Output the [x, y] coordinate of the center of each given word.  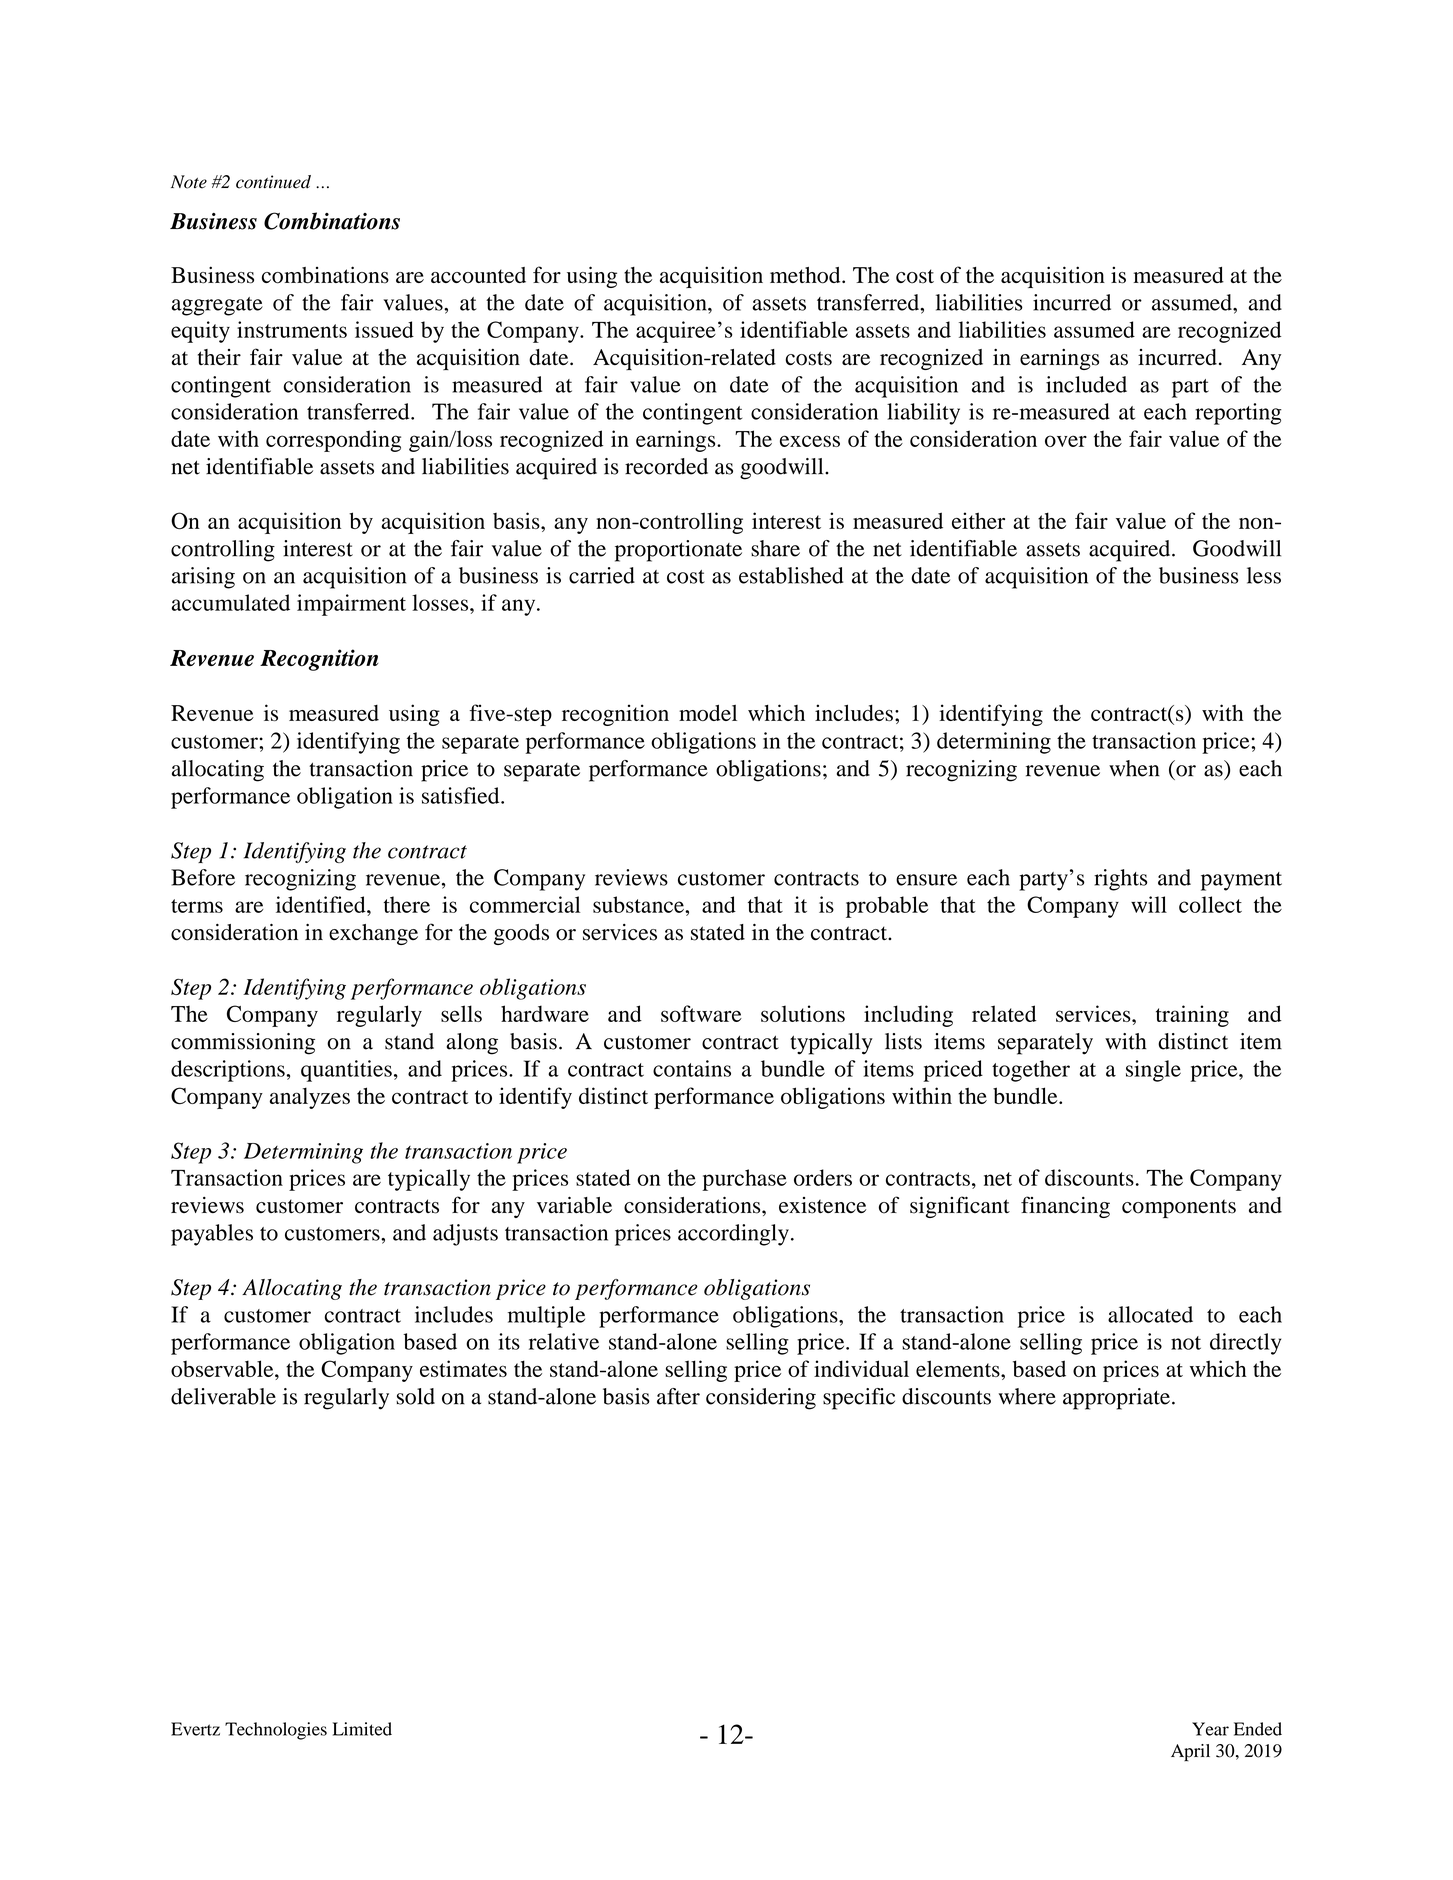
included [1086, 384]
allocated [1150, 1314]
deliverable [223, 1396]
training [1192, 1016]
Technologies [276, 1731]
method [806, 275]
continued [273, 182]
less [1264, 575]
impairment [351, 605]
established [791, 575]
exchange [373, 934]
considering [761, 1399]
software [701, 1013]
